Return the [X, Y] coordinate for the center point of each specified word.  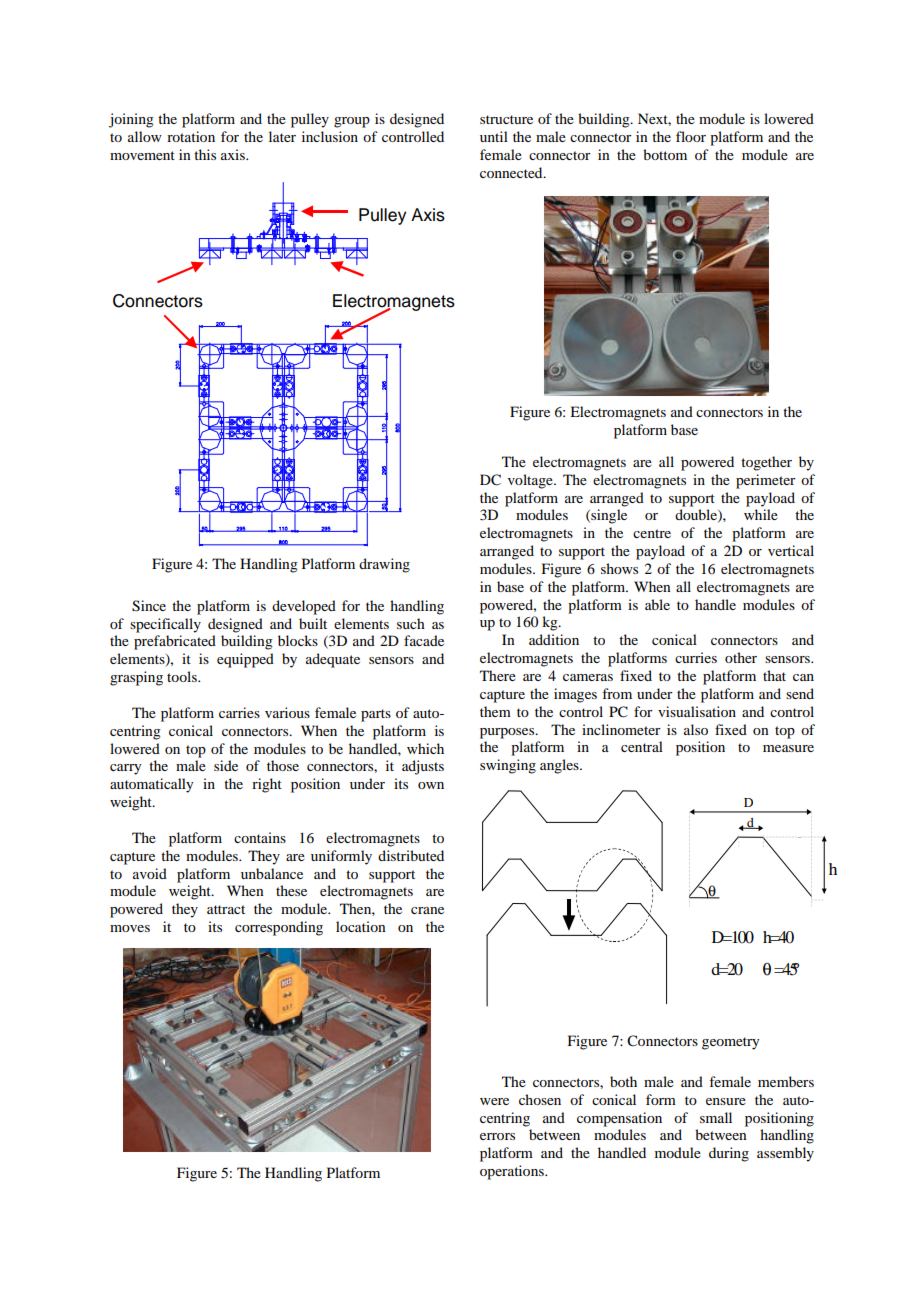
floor [691, 136]
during [729, 1154]
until [494, 136]
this [205, 154]
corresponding [279, 928]
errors [497, 1136]
